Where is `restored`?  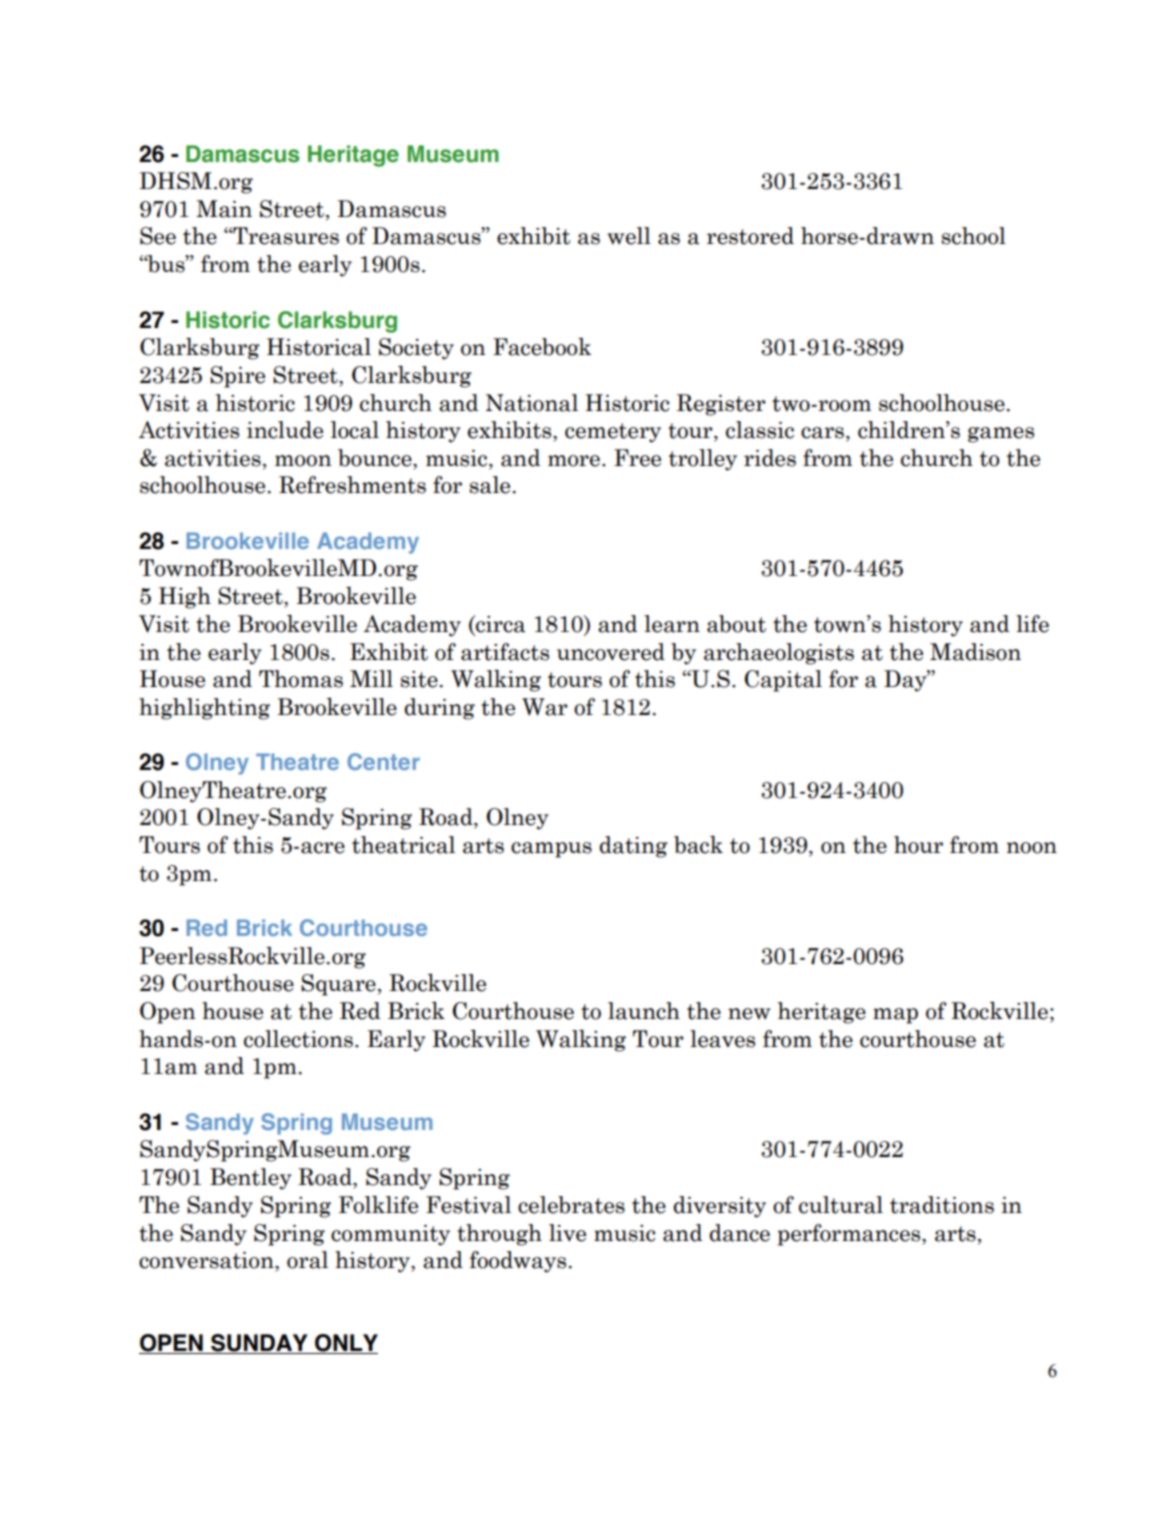
restored is located at coordinates (750, 236).
